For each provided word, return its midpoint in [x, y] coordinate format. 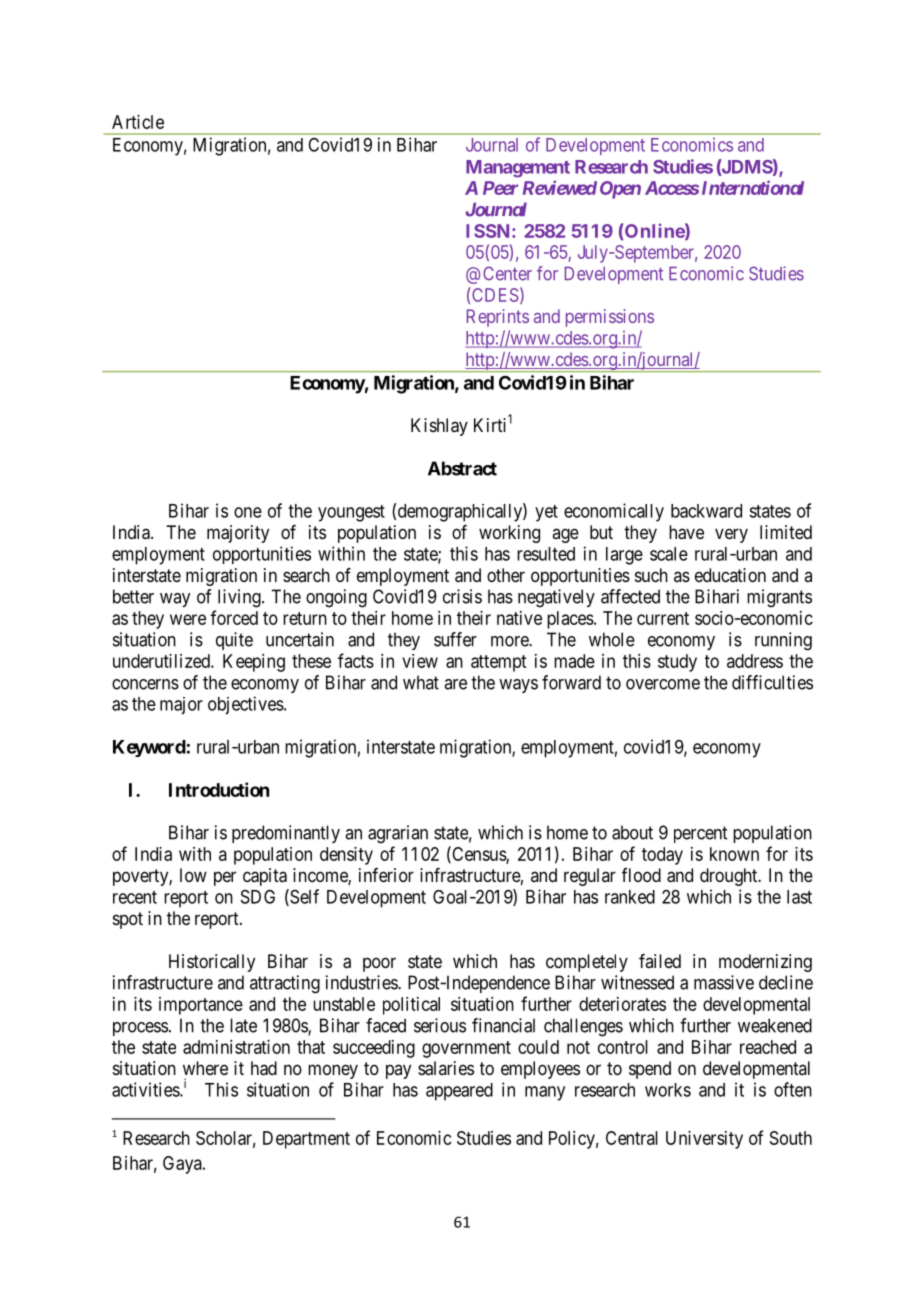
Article [138, 122]
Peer [500, 188]
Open [620, 190]
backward [706, 511]
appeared [459, 1092]
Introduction [219, 789]
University [704, 1140]
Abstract [462, 468]
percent [700, 834]
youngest [351, 513]
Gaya [183, 1165]
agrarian [398, 834]
